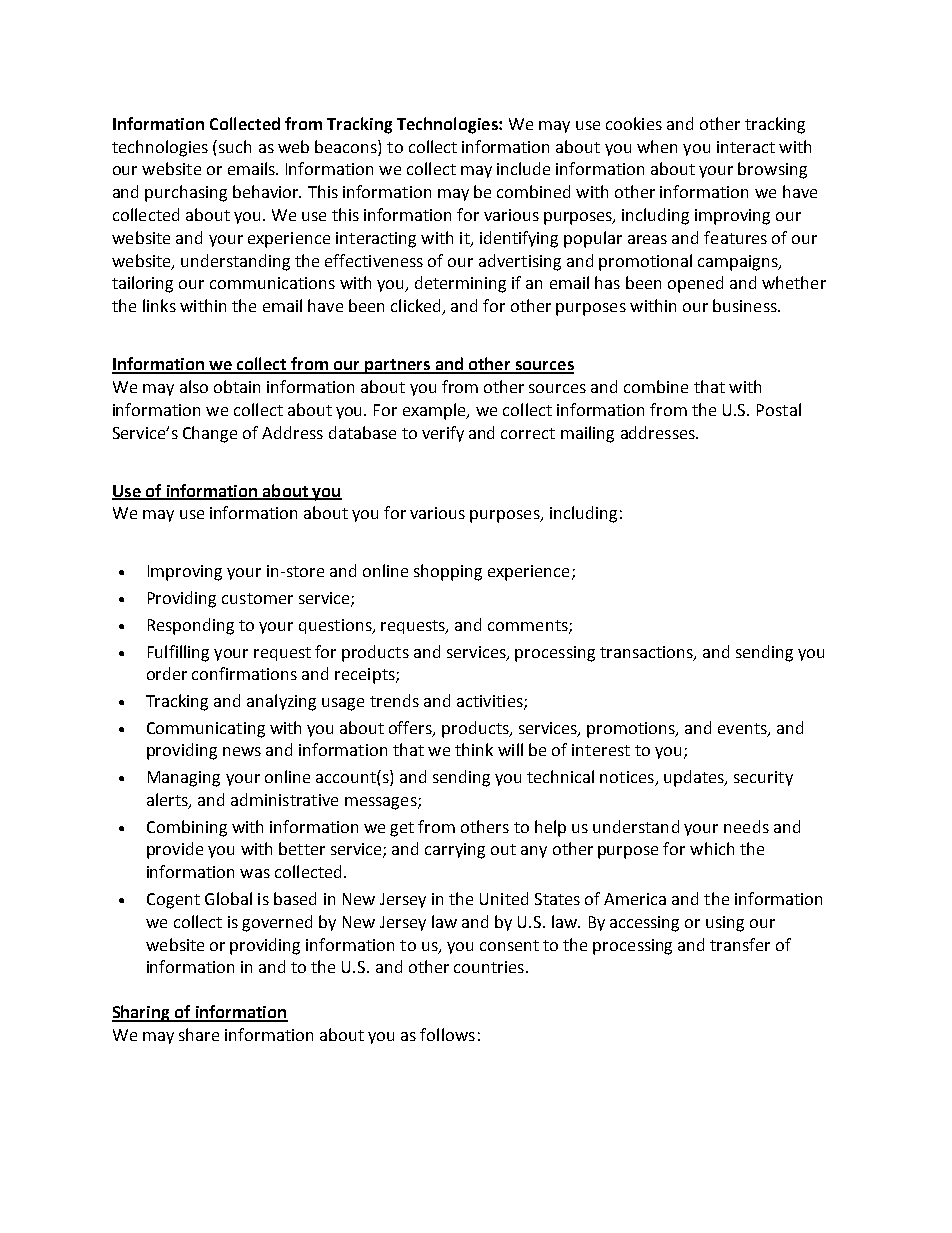  I want to click on updates, so click(695, 778).
